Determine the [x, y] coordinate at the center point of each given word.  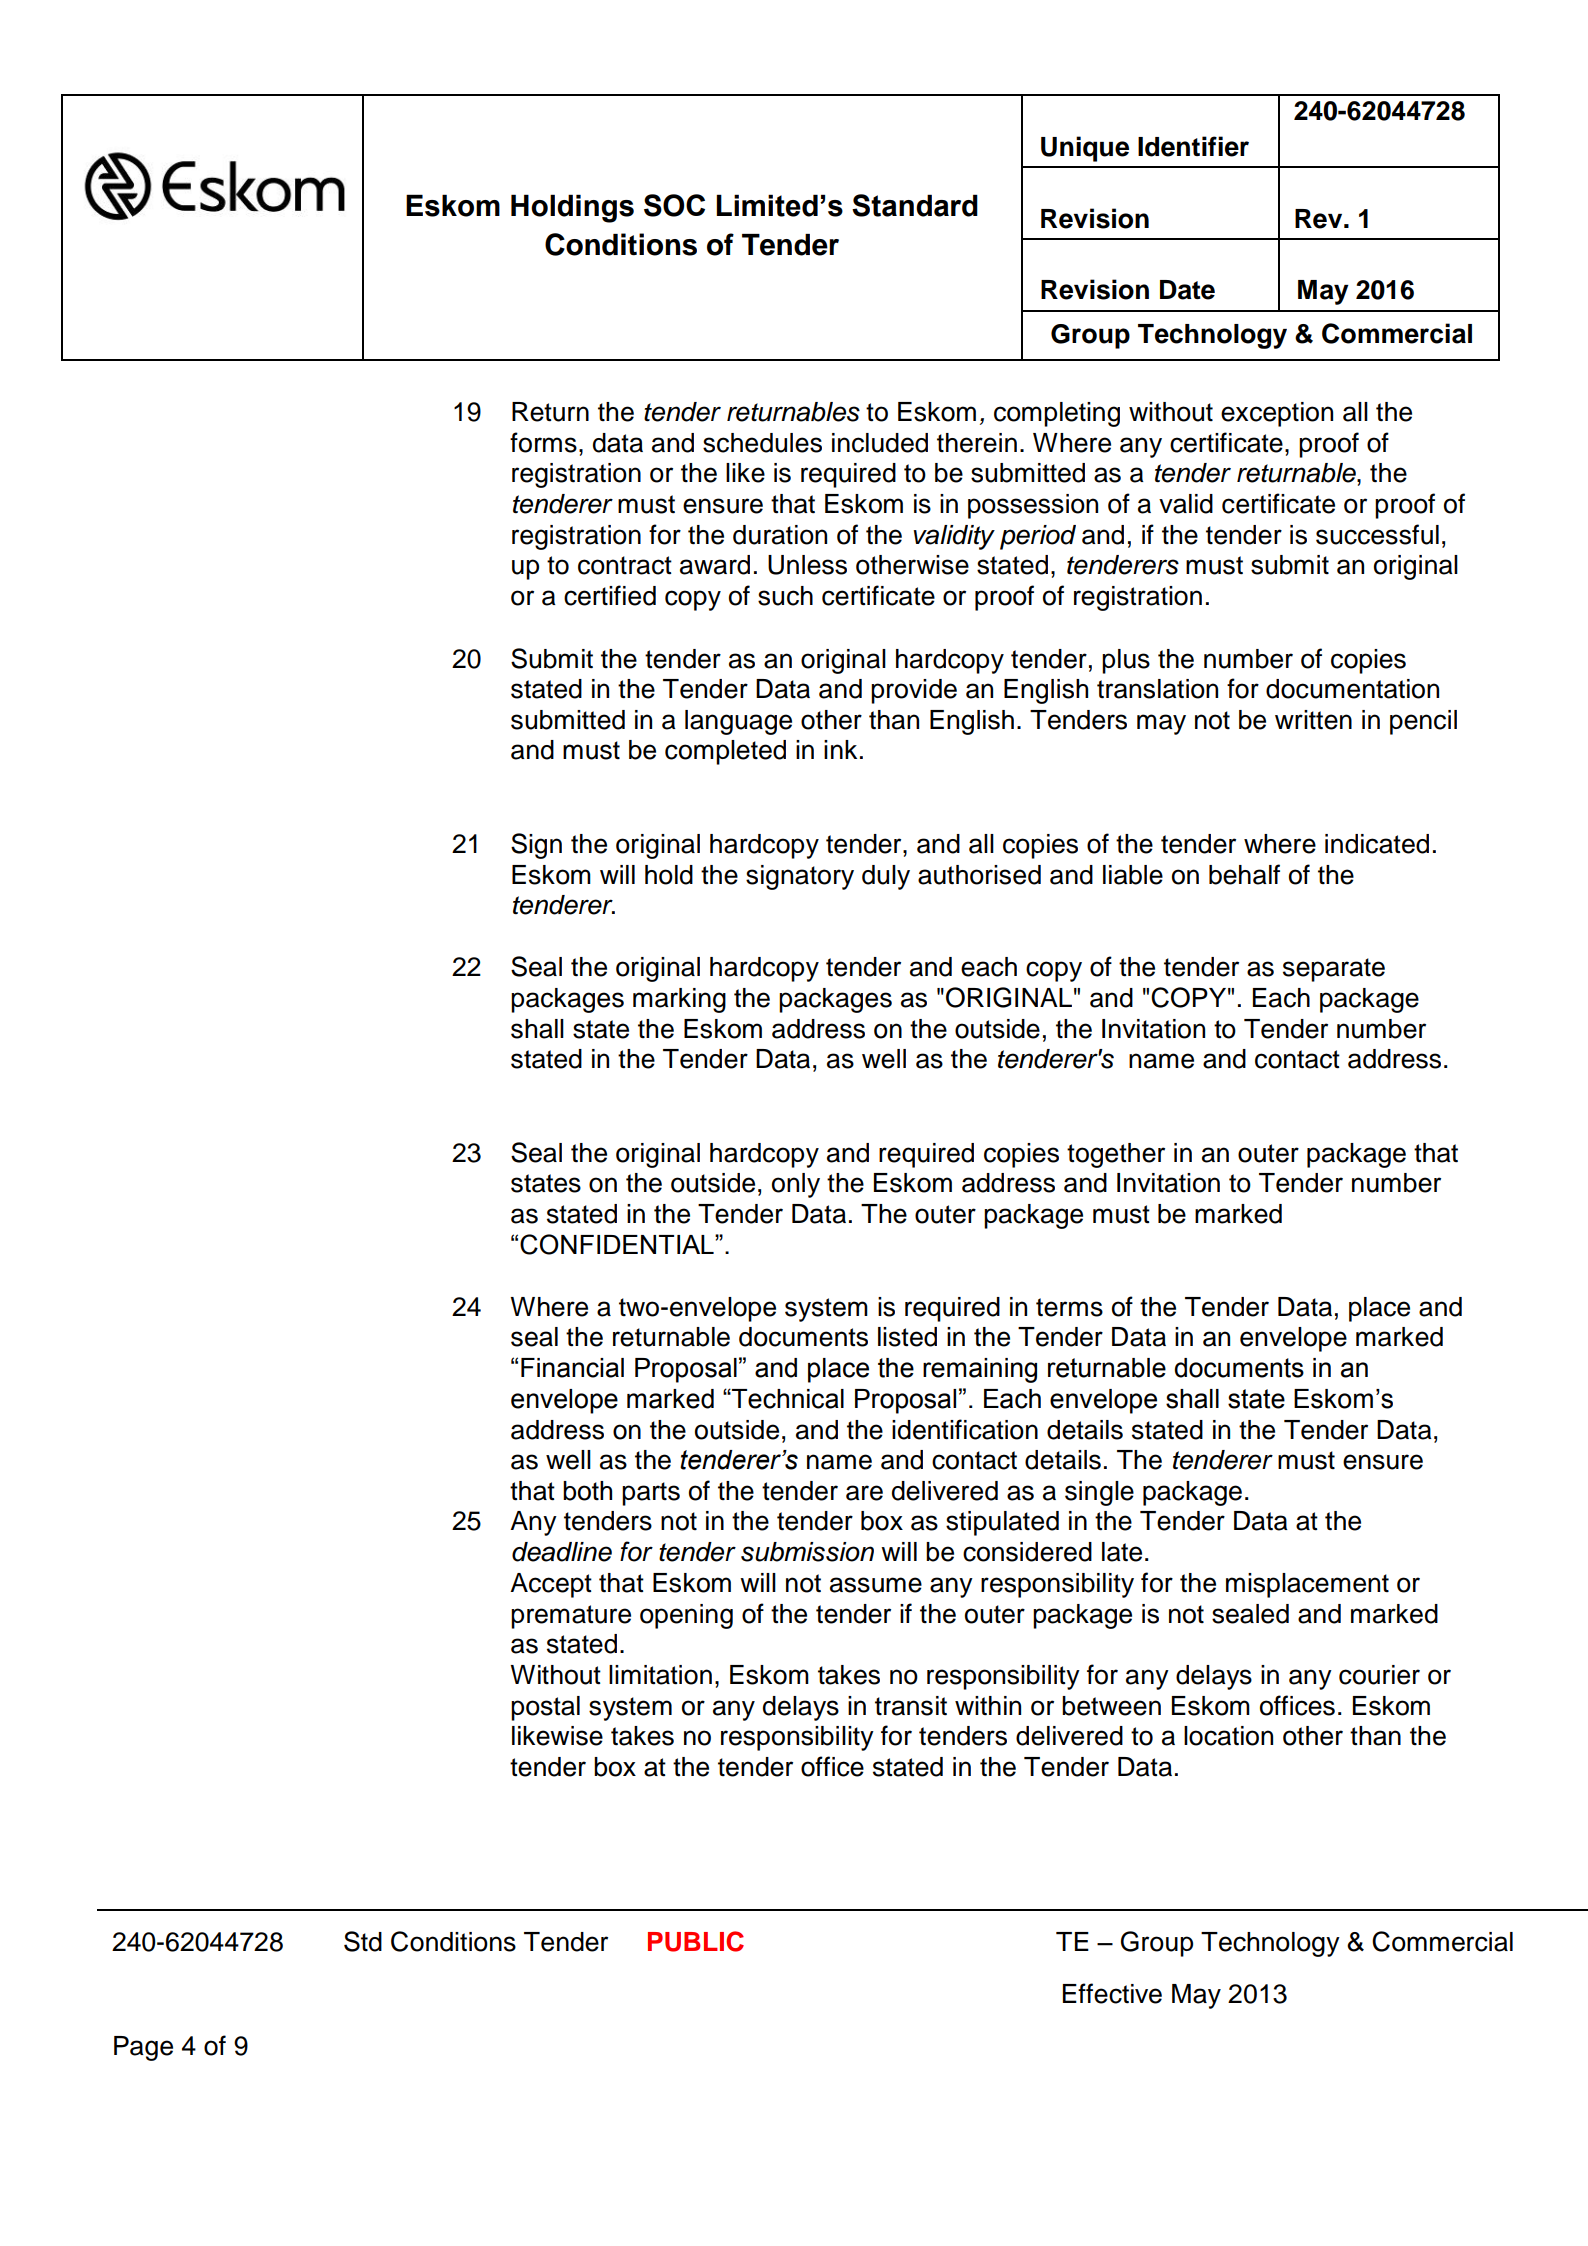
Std [363, 1941]
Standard [915, 205]
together [1116, 1155]
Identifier [1193, 146]
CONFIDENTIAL [618, 1244]
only [796, 1185]
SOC [674, 205]
